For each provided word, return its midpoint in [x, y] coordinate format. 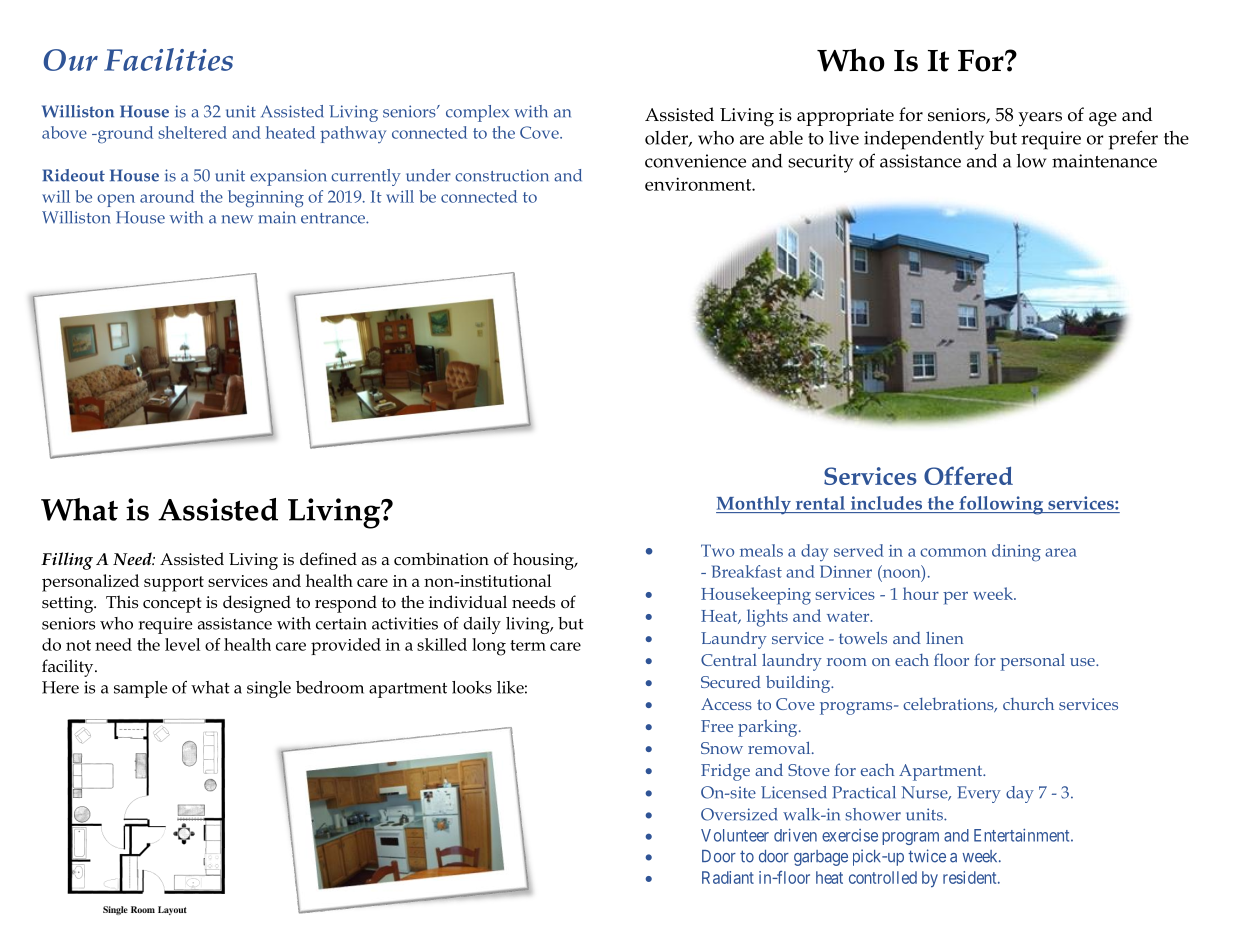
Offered [968, 475]
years [1040, 119]
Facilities [168, 59]
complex [477, 113]
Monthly [754, 505]
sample [141, 689]
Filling [67, 561]
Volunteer [735, 835]
